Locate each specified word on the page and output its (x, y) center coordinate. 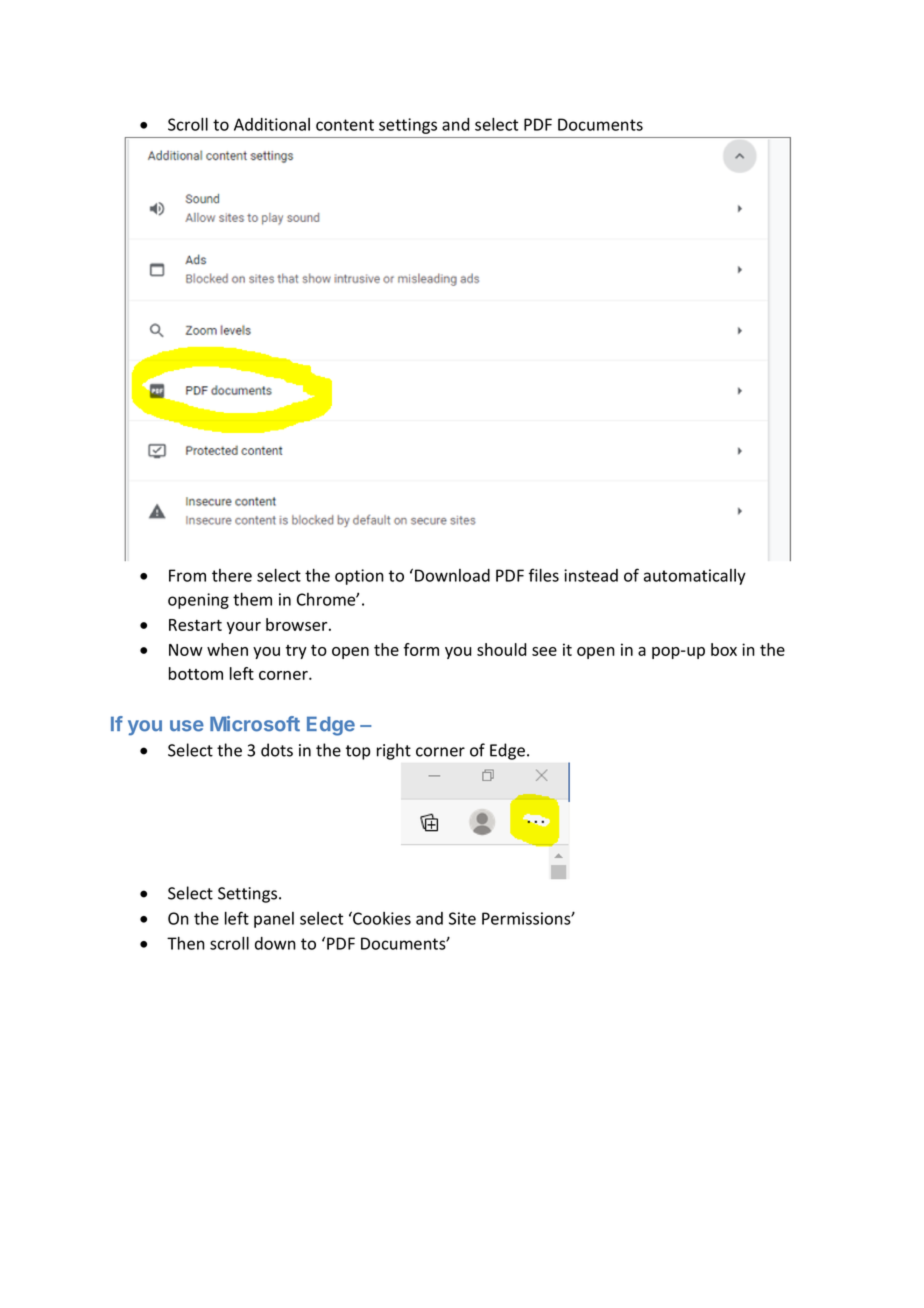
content (345, 125)
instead (591, 575)
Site (462, 918)
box (724, 649)
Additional (272, 124)
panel (274, 920)
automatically (695, 577)
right (394, 751)
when (227, 649)
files (544, 575)
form (421, 649)
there (232, 575)
